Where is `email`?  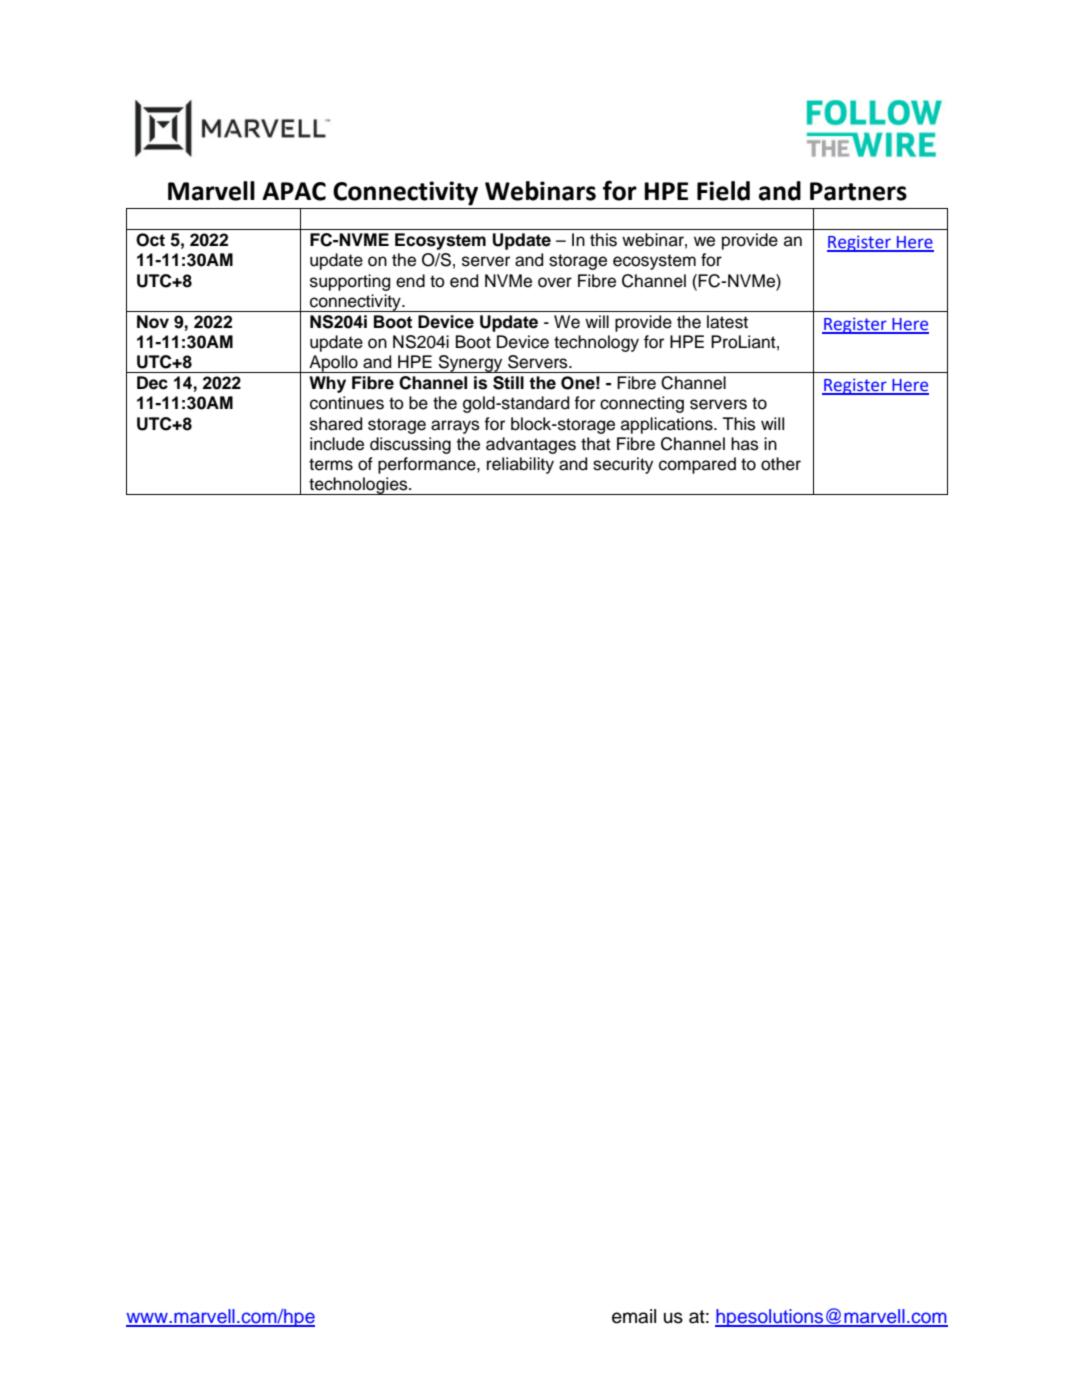
email is located at coordinates (634, 1316).
